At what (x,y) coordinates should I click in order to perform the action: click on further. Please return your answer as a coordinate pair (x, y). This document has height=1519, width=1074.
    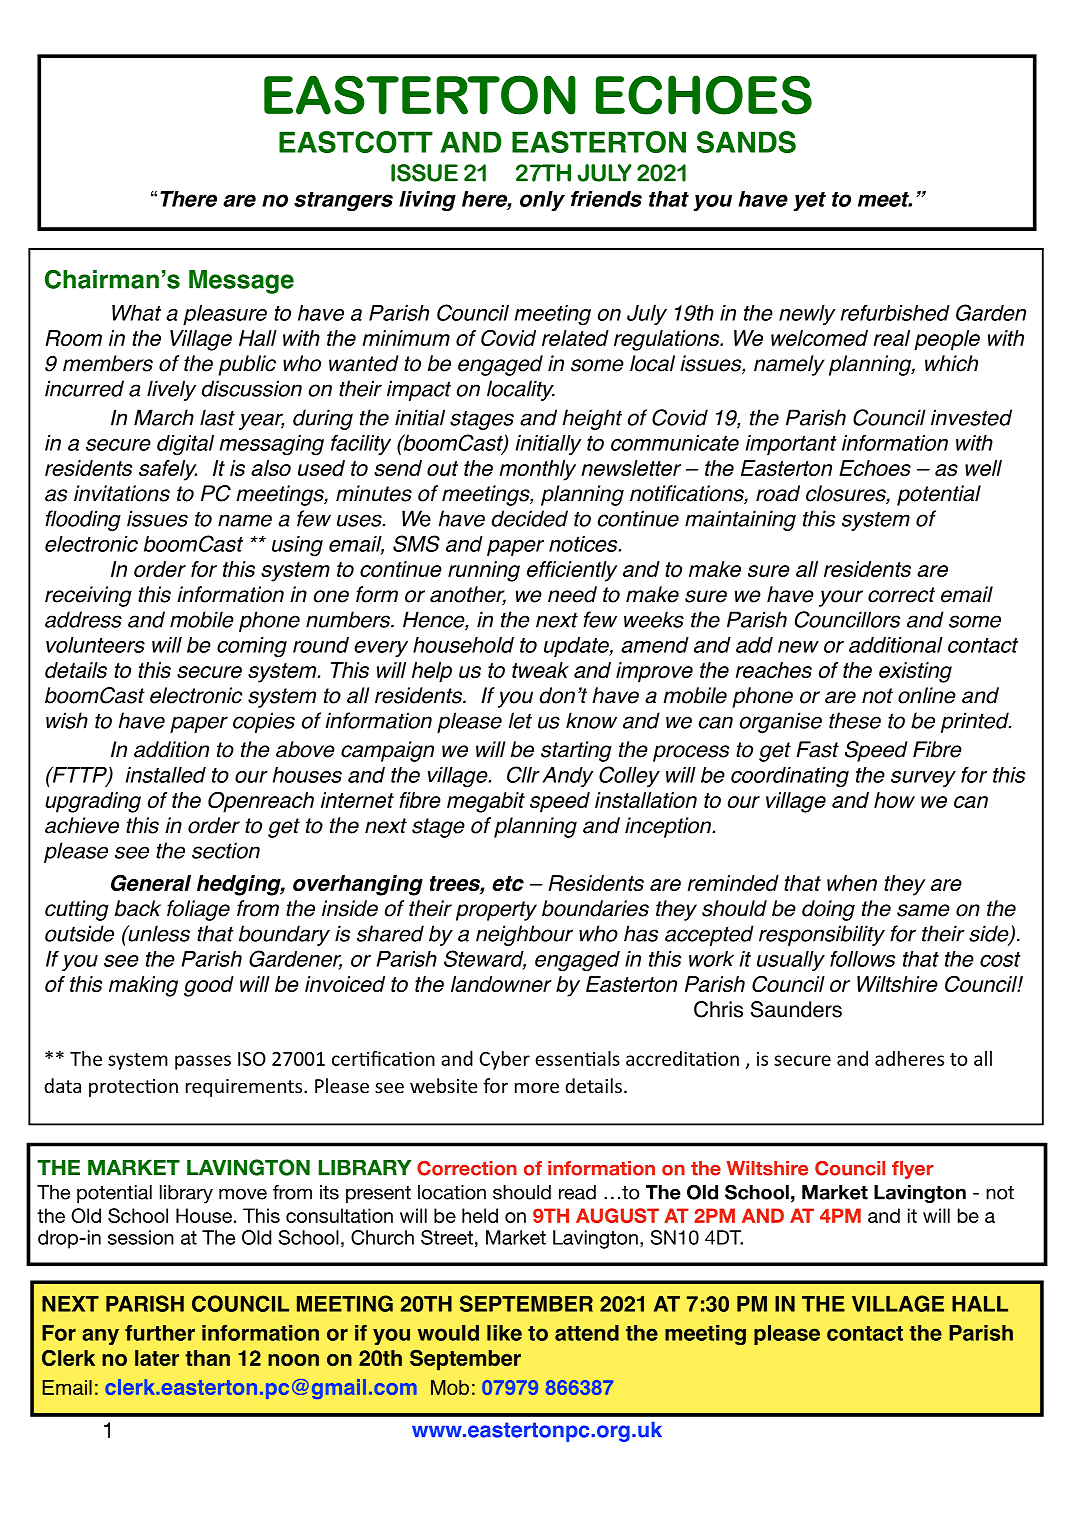
    Looking at the image, I should click on (160, 1333).
